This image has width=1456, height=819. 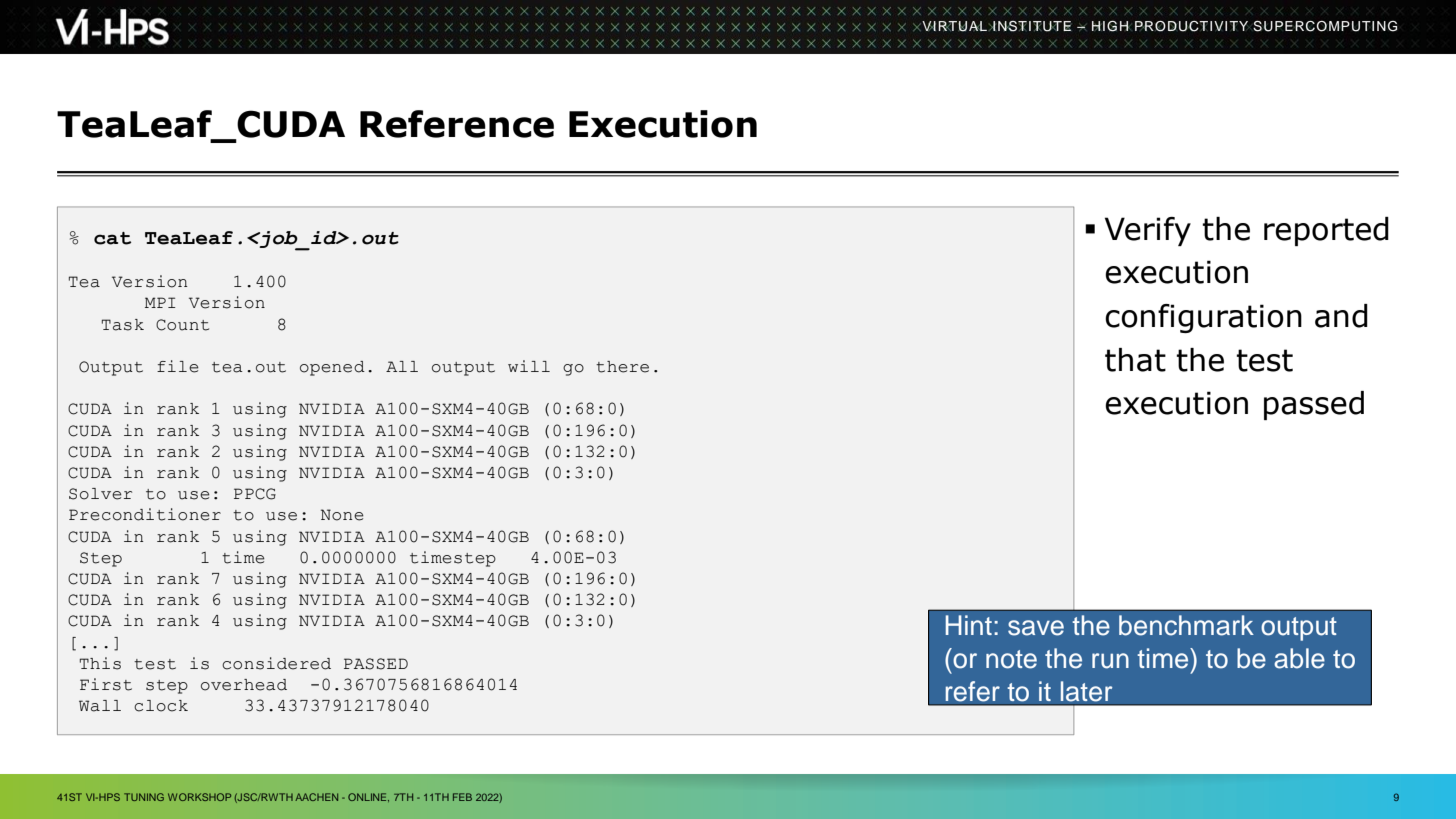 What do you see at coordinates (953, 26) in the image?
I see `VIRTUAL` at bounding box center [953, 26].
